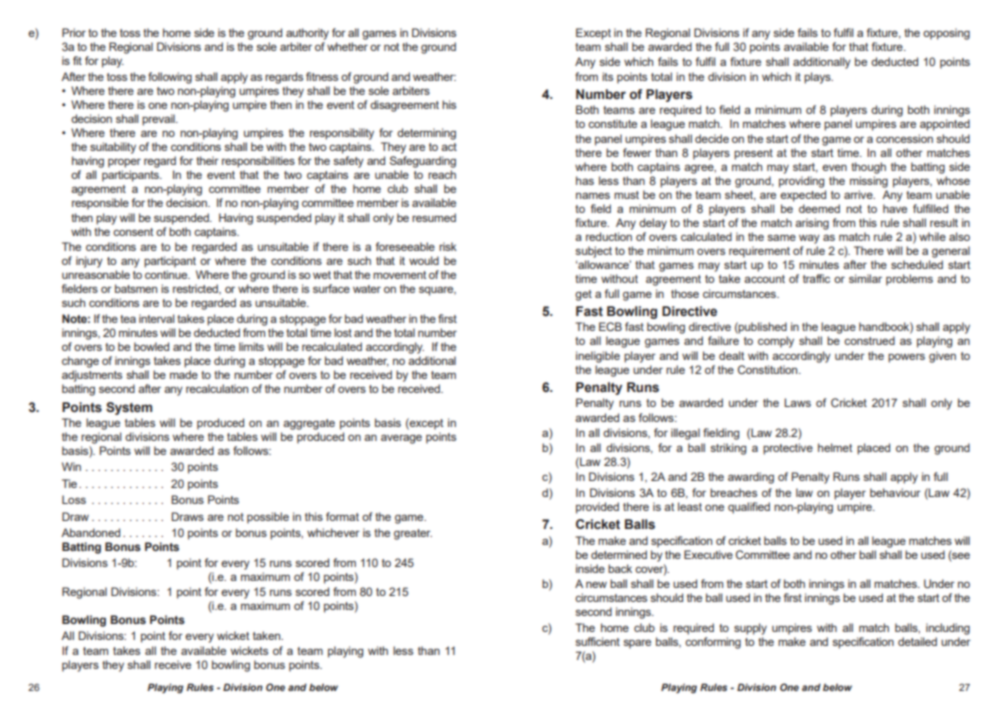 This screenshot has height=704, width=999. Describe the element at coordinates (347, 46) in the screenshot. I see `whether` at that location.
